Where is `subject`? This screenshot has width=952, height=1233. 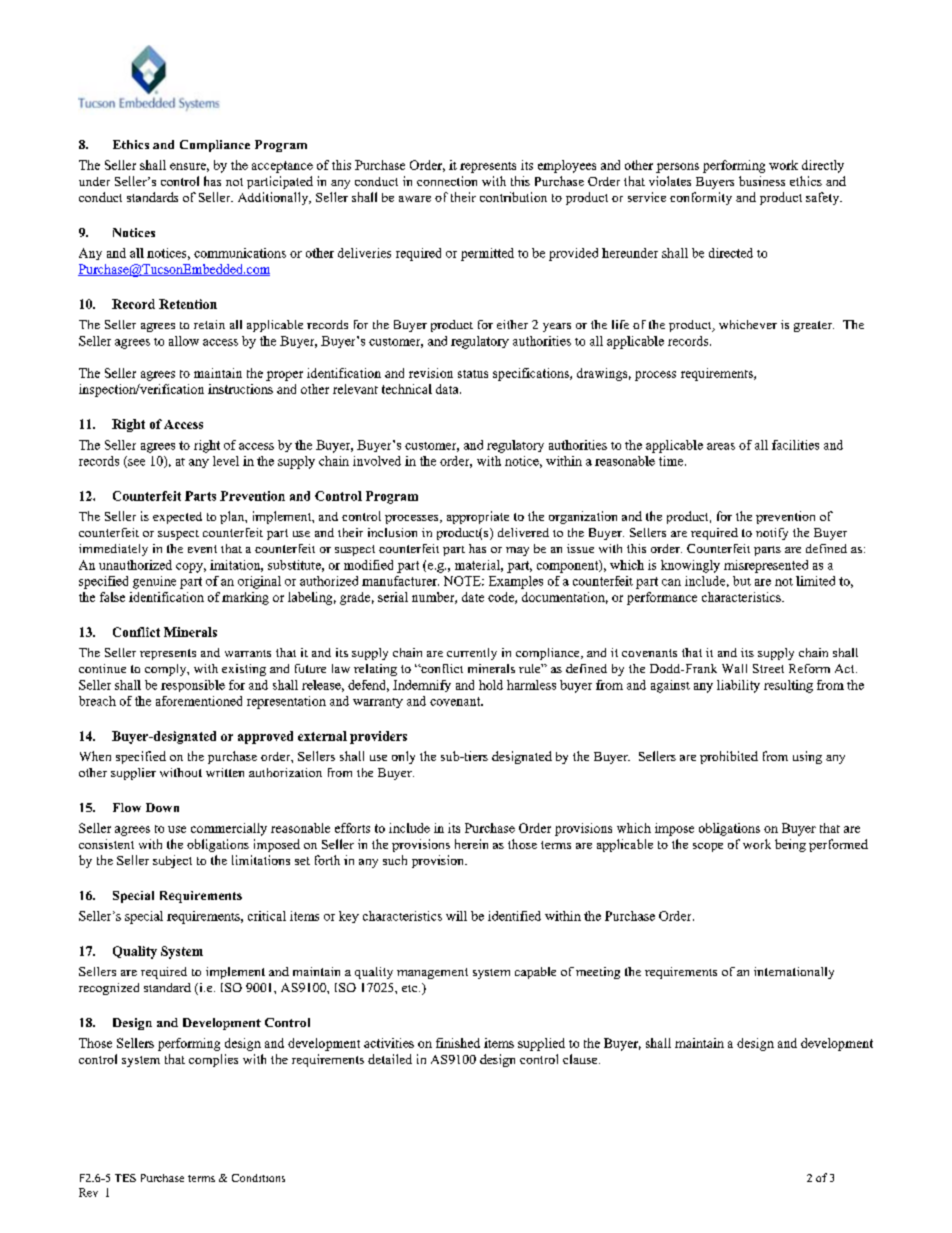 subject is located at coordinates (172, 861).
